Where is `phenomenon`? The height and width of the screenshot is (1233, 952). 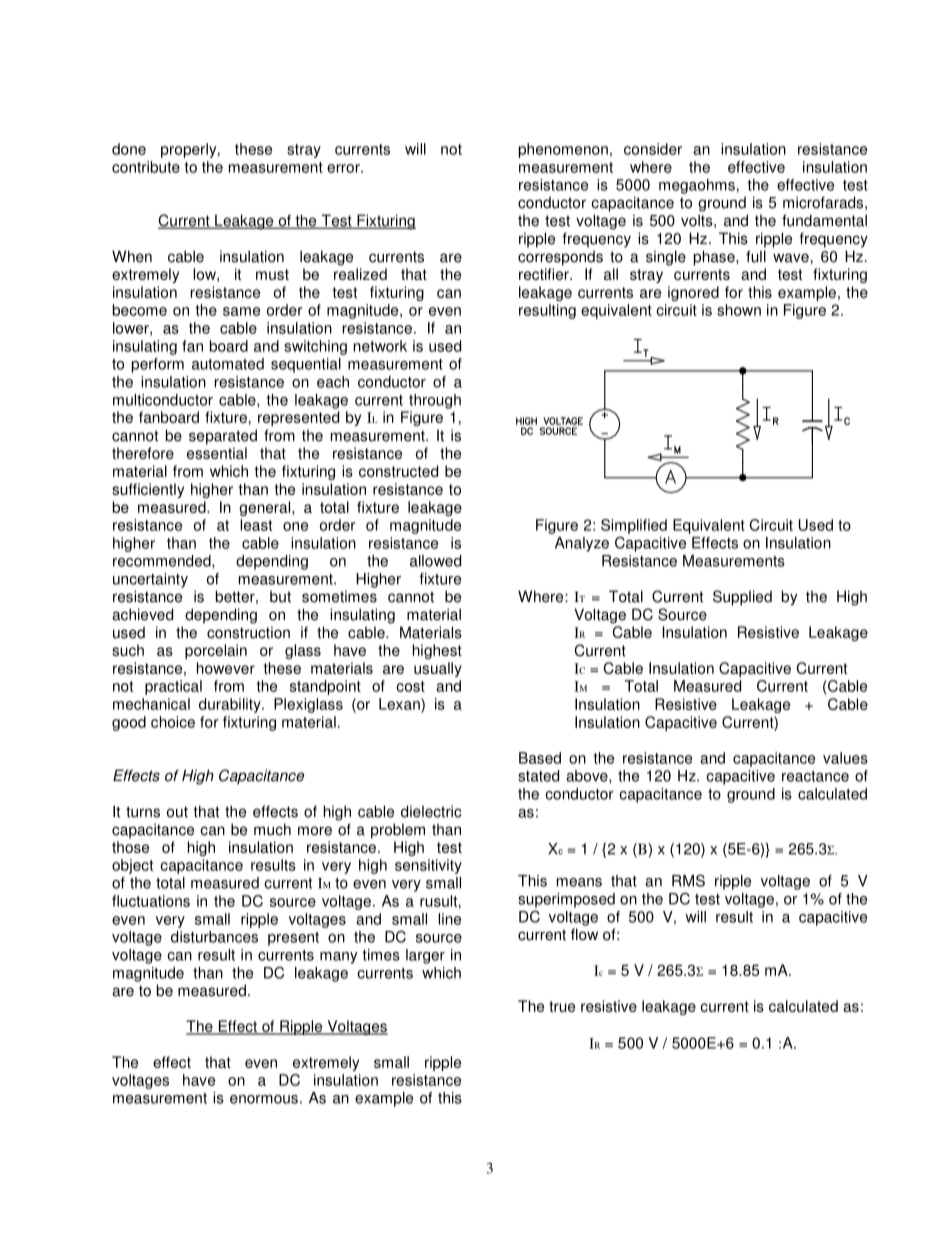
phenomenon is located at coordinates (563, 150).
